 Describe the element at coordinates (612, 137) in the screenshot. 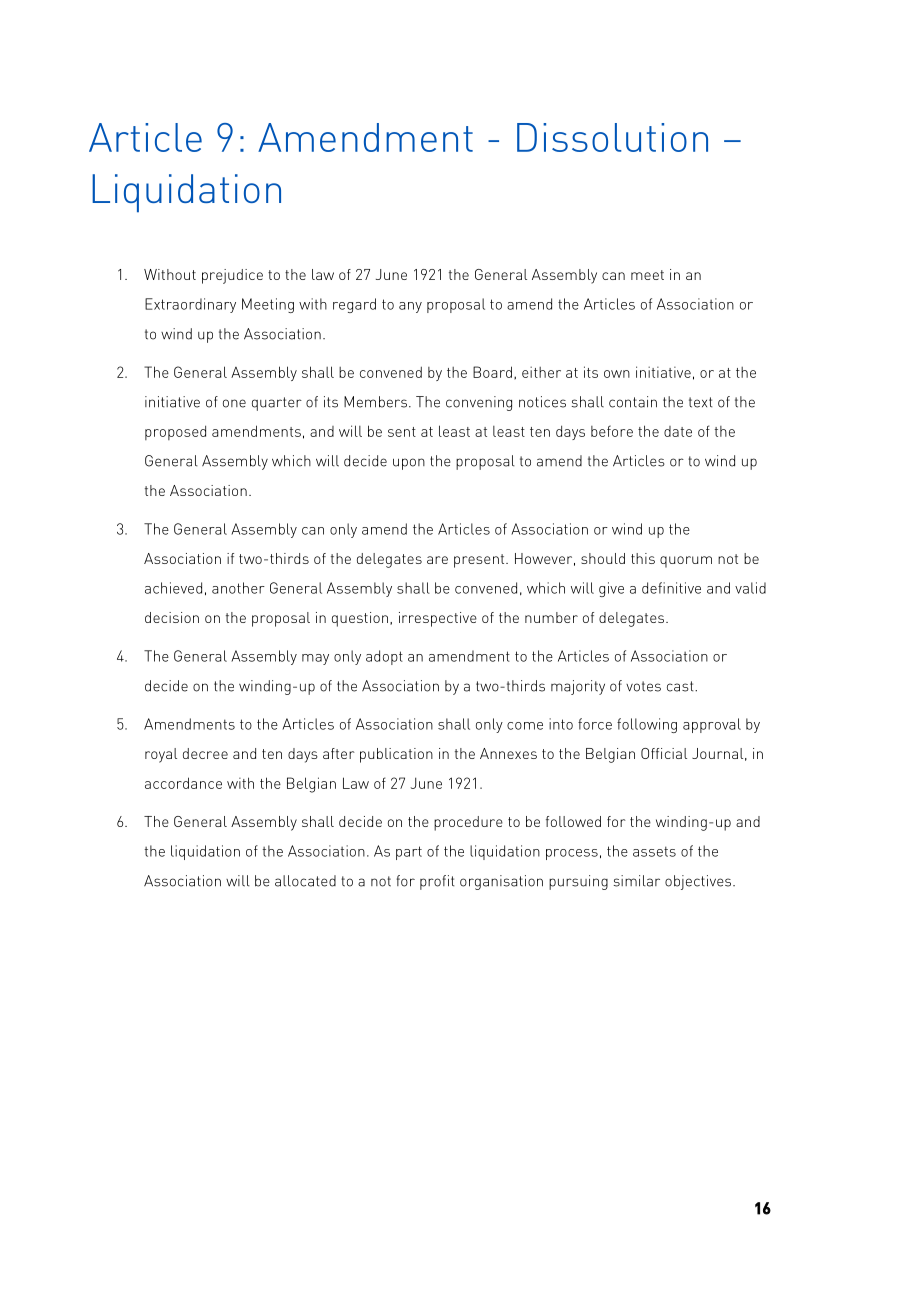

I see `Dissolution` at that location.
